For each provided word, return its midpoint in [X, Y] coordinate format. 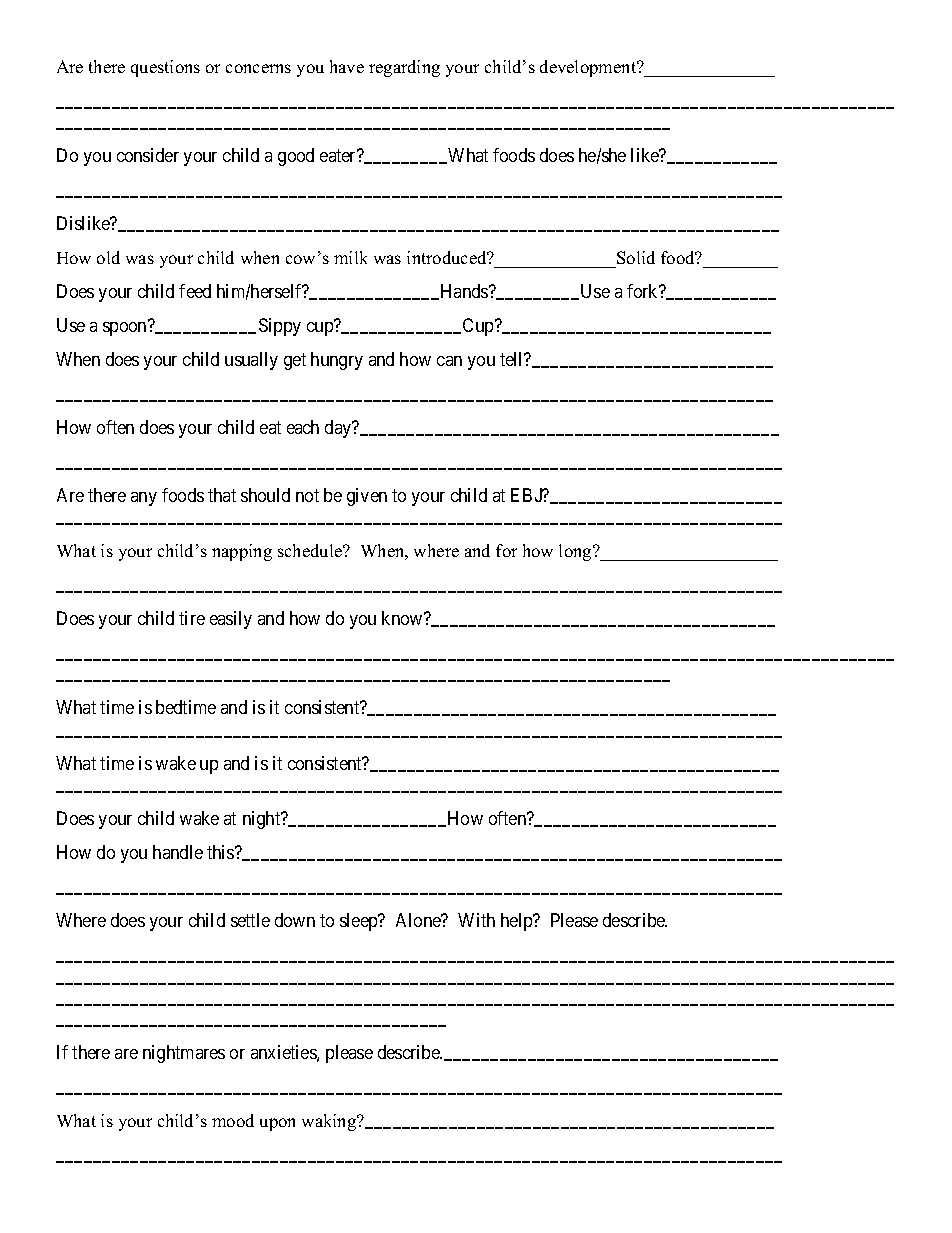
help [517, 922]
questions [165, 68]
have [347, 66]
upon [277, 1124]
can [449, 361]
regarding [404, 68]
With [476, 920]
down [295, 920]
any [144, 499]
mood [233, 1120]
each [303, 427]
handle [178, 852]
